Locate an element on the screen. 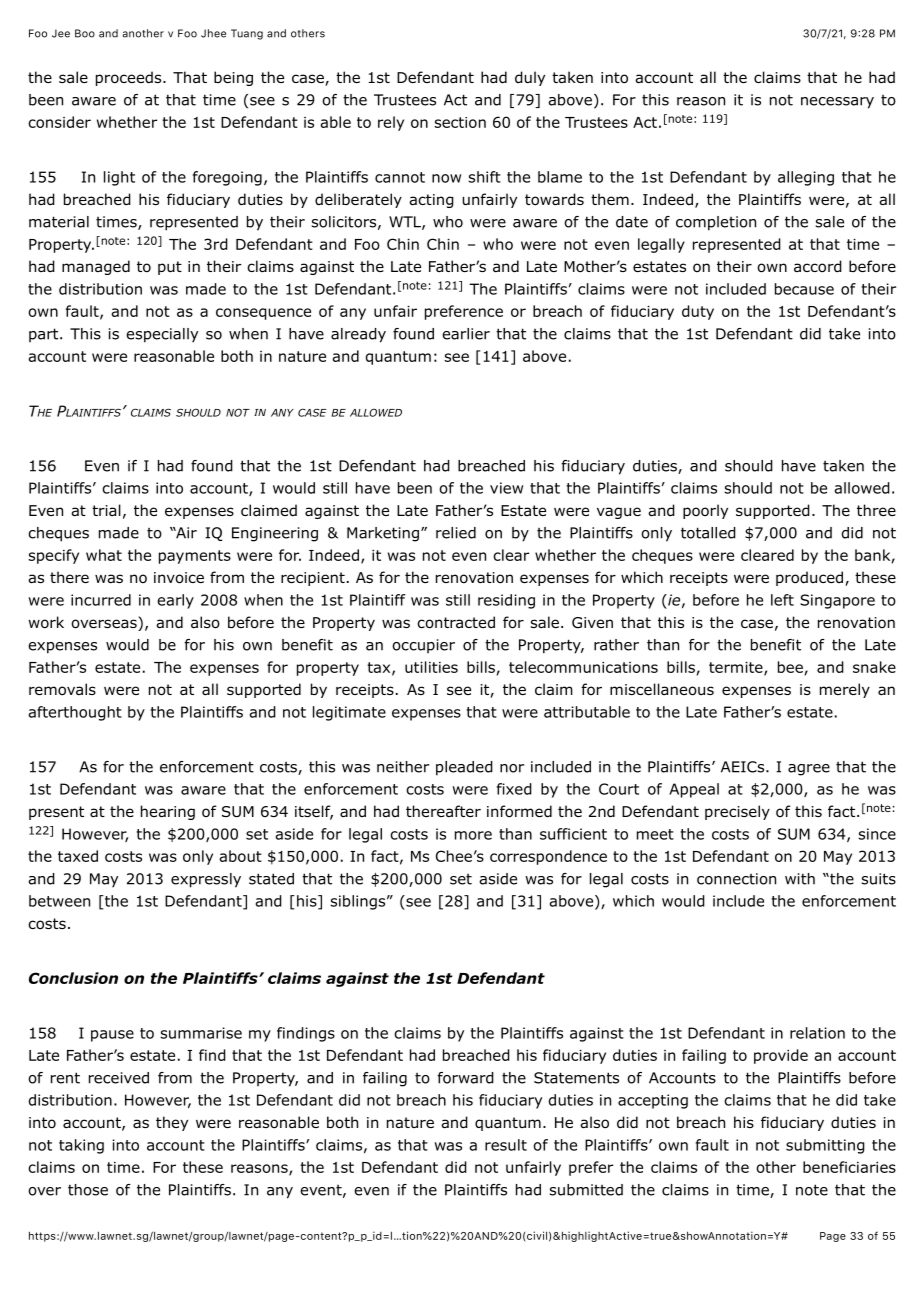 The width and height of the screenshot is (924, 1308). hearing is located at coordinates (168, 812).
